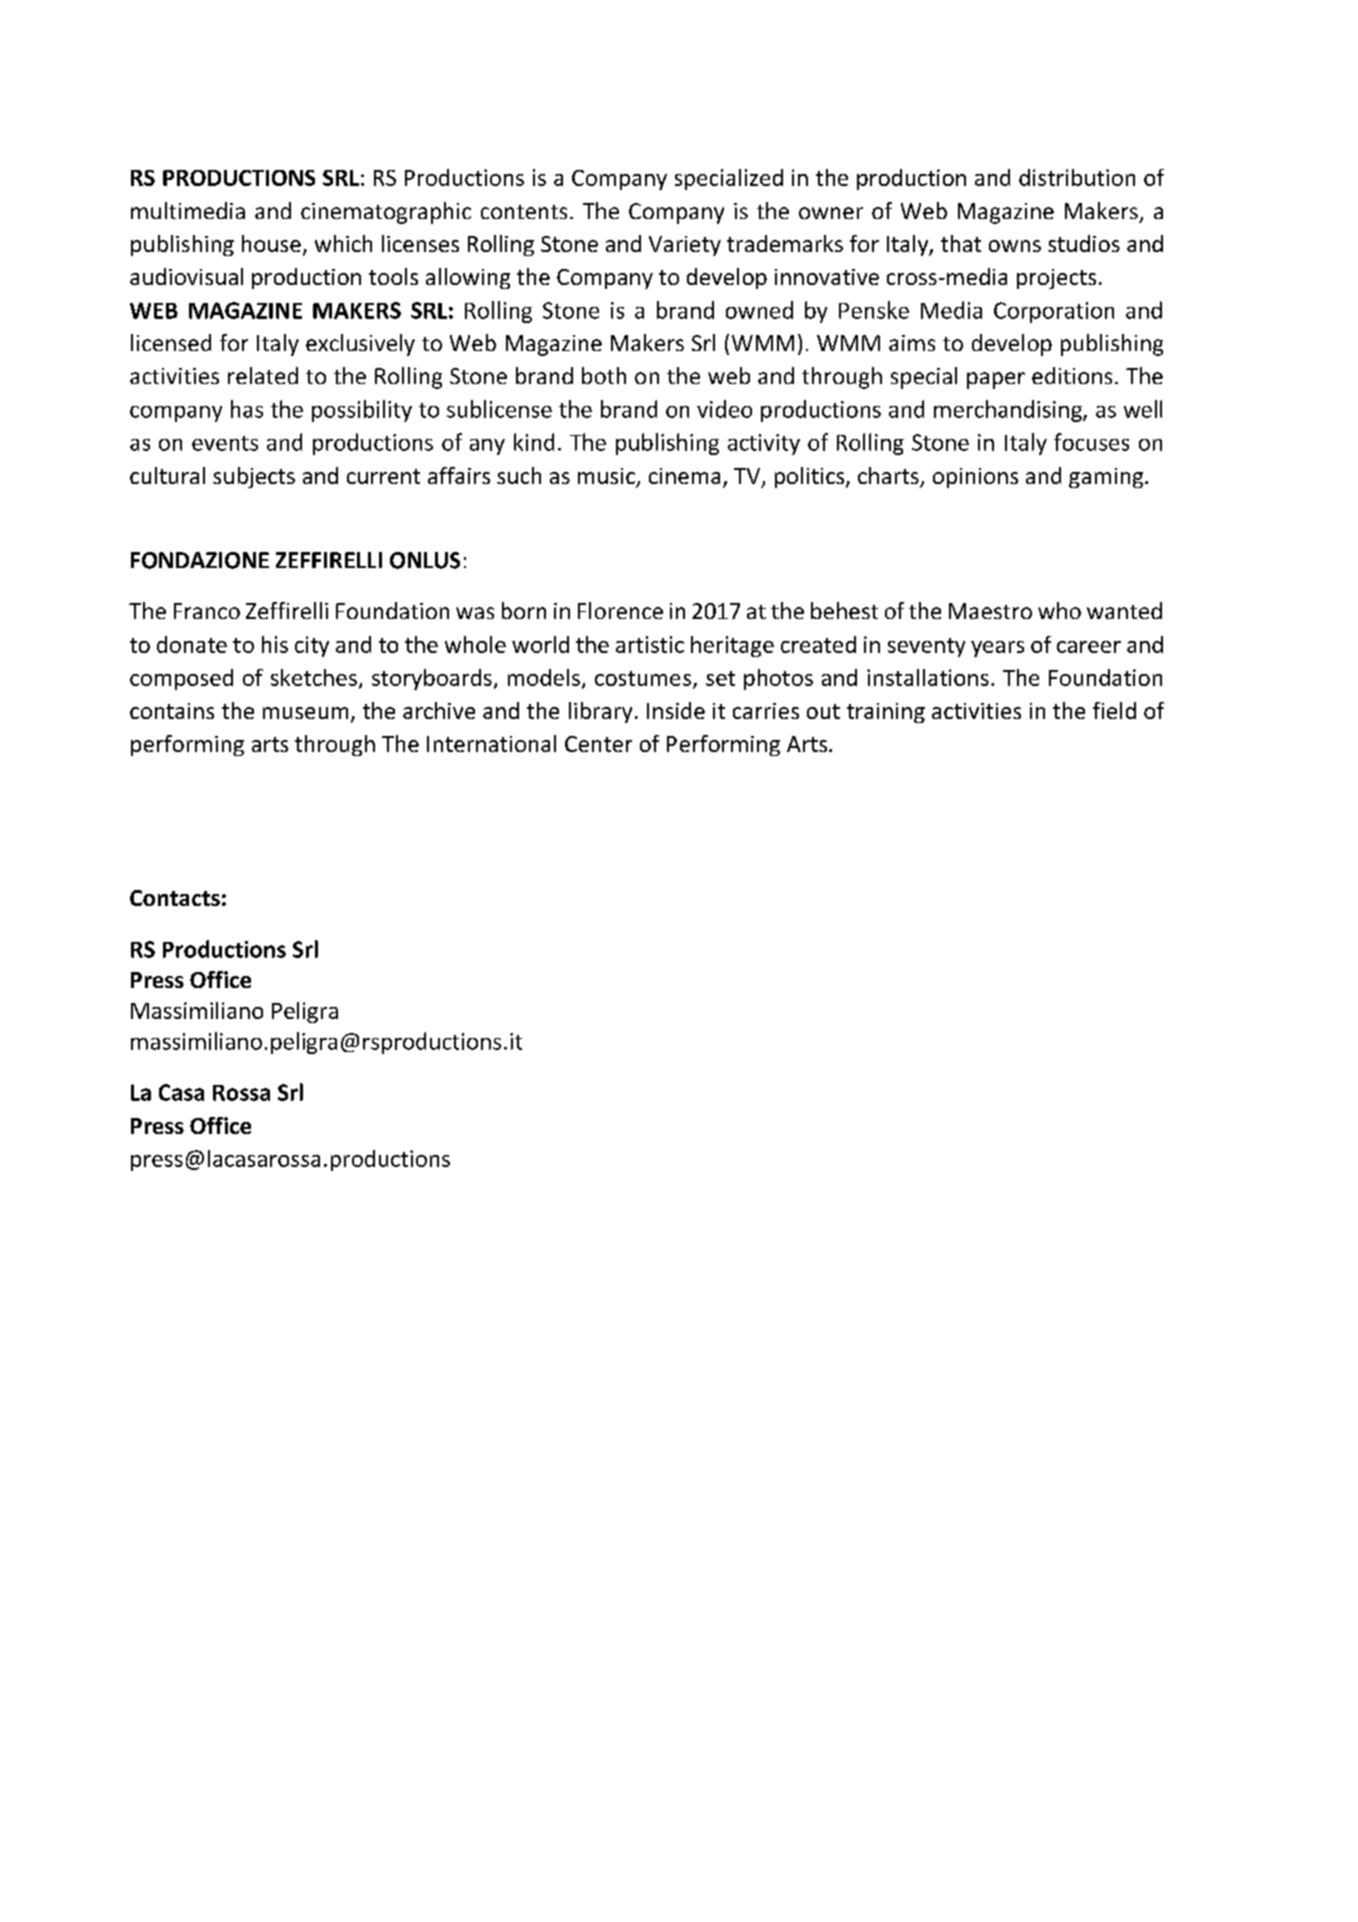 The width and height of the screenshot is (1358, 1922). What do you see at coordinates (685, 246) in the screenshot?
I see `Variety` at bounding box center [685, 246].
